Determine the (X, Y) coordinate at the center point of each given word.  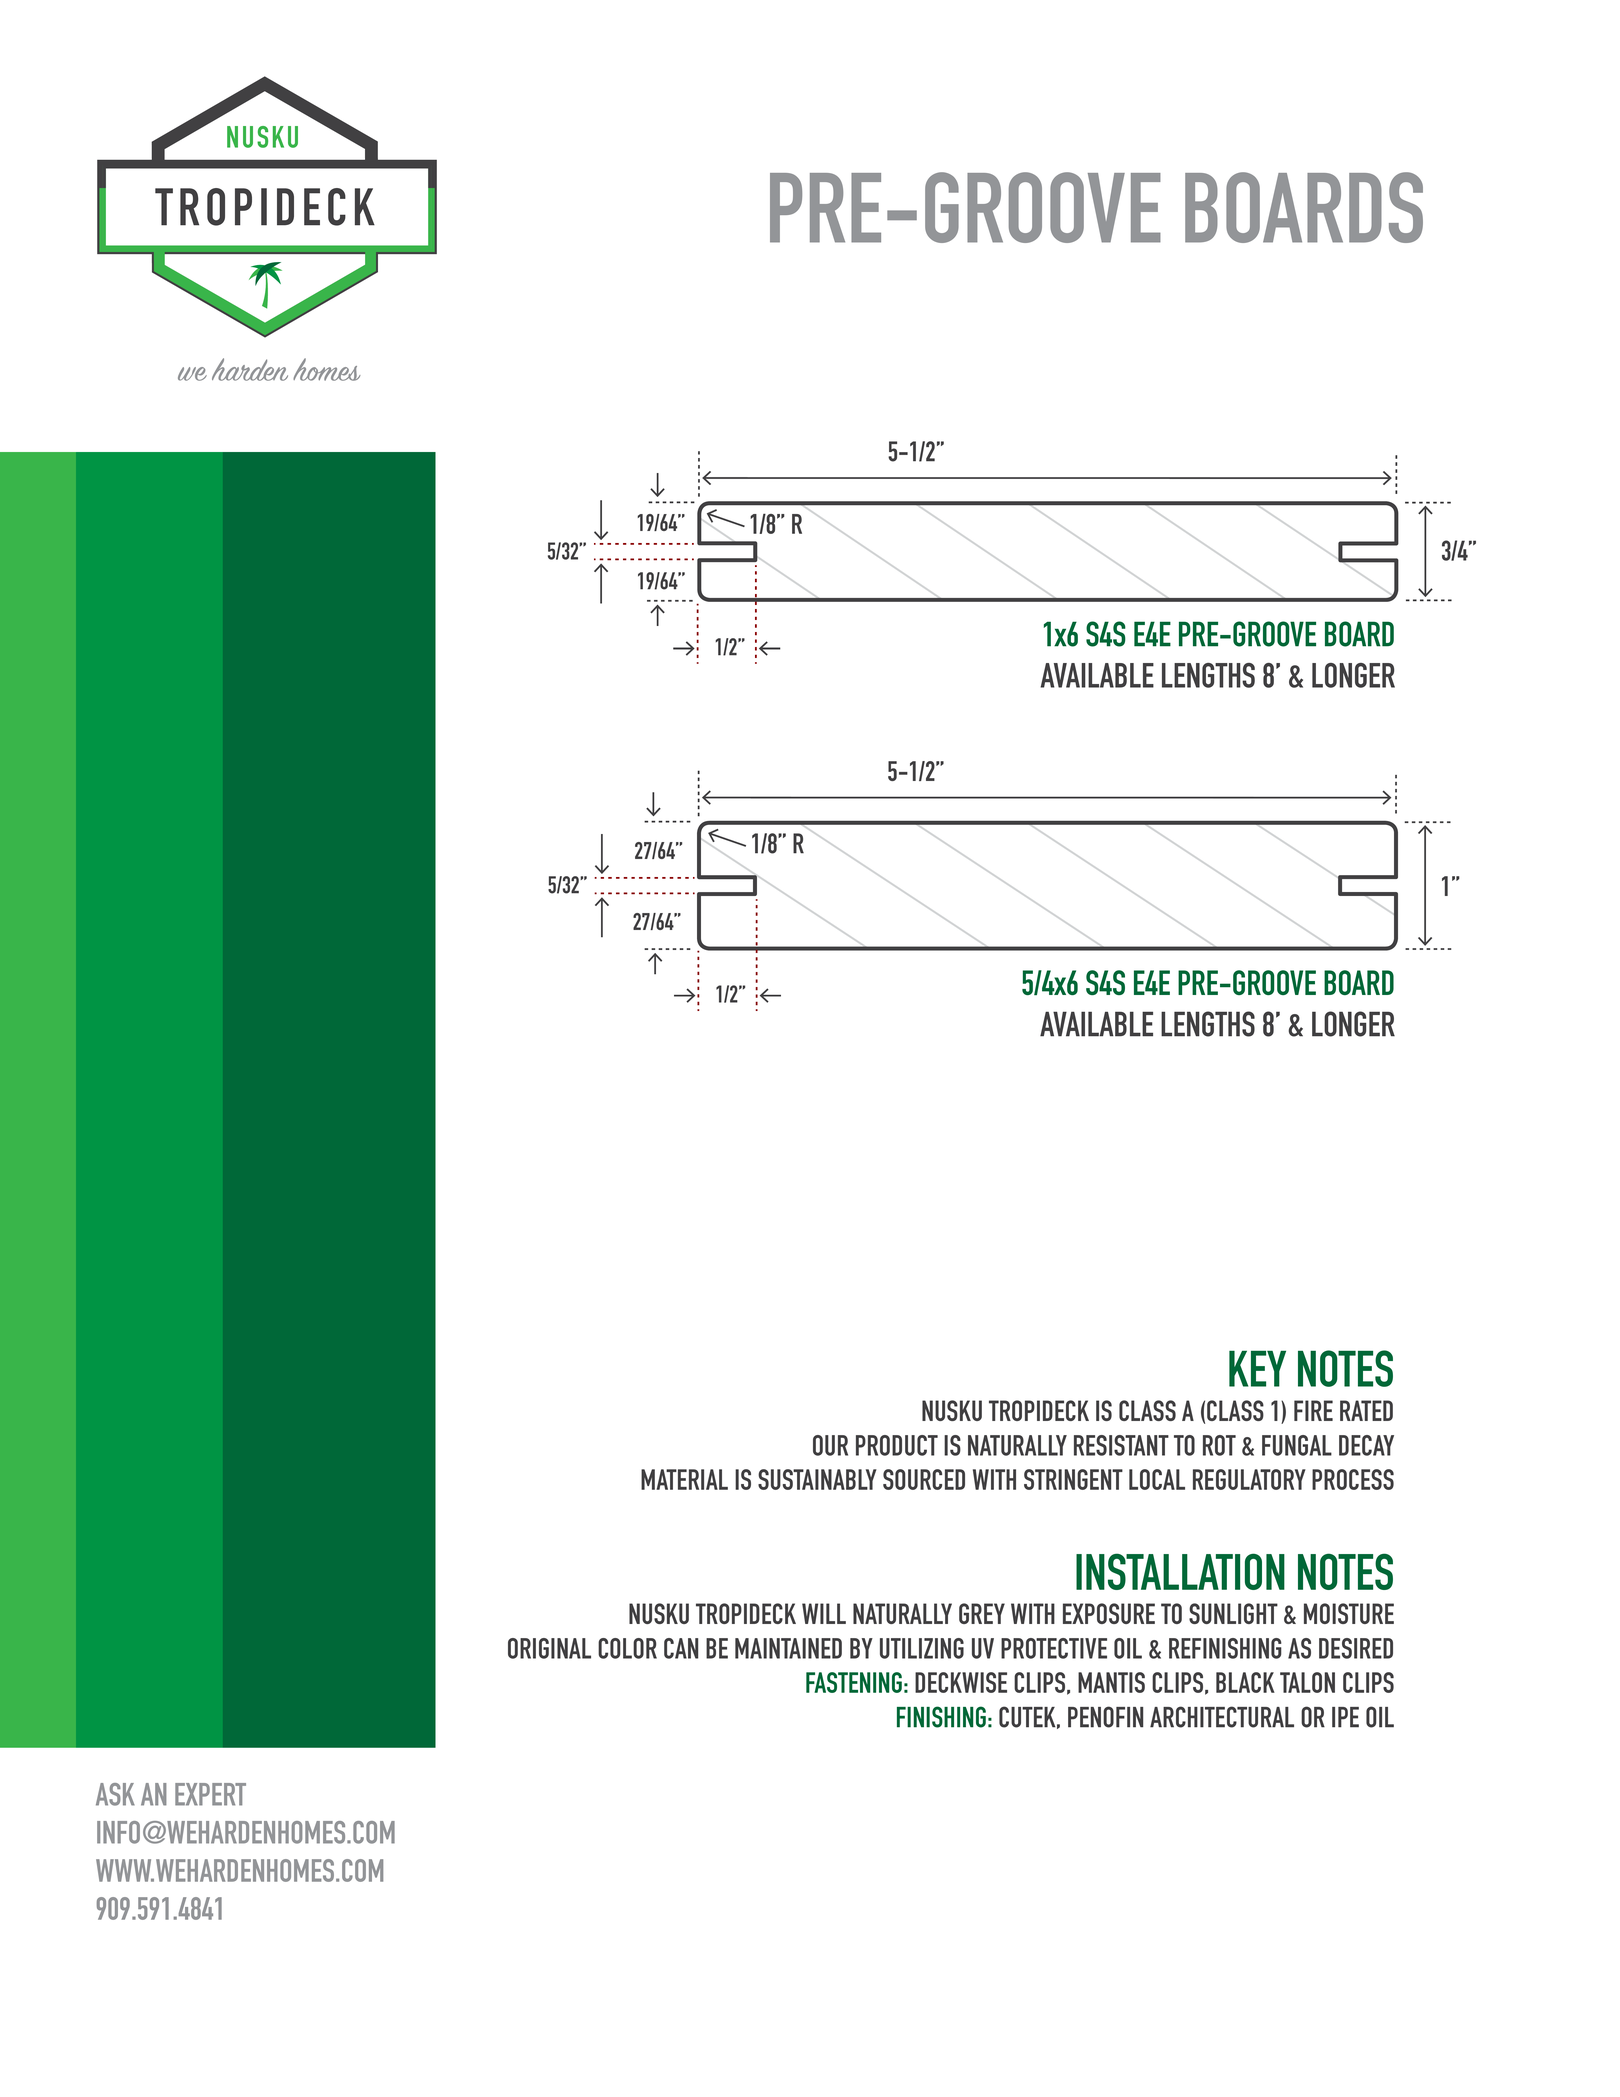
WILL (824, 1613)
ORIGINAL (549, 1648)
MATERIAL (684, 1479)
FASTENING (854, 1682)
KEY (1257, 1368)
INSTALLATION (1180, 1571)
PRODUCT (897, 1445)
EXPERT (210, 1794)
